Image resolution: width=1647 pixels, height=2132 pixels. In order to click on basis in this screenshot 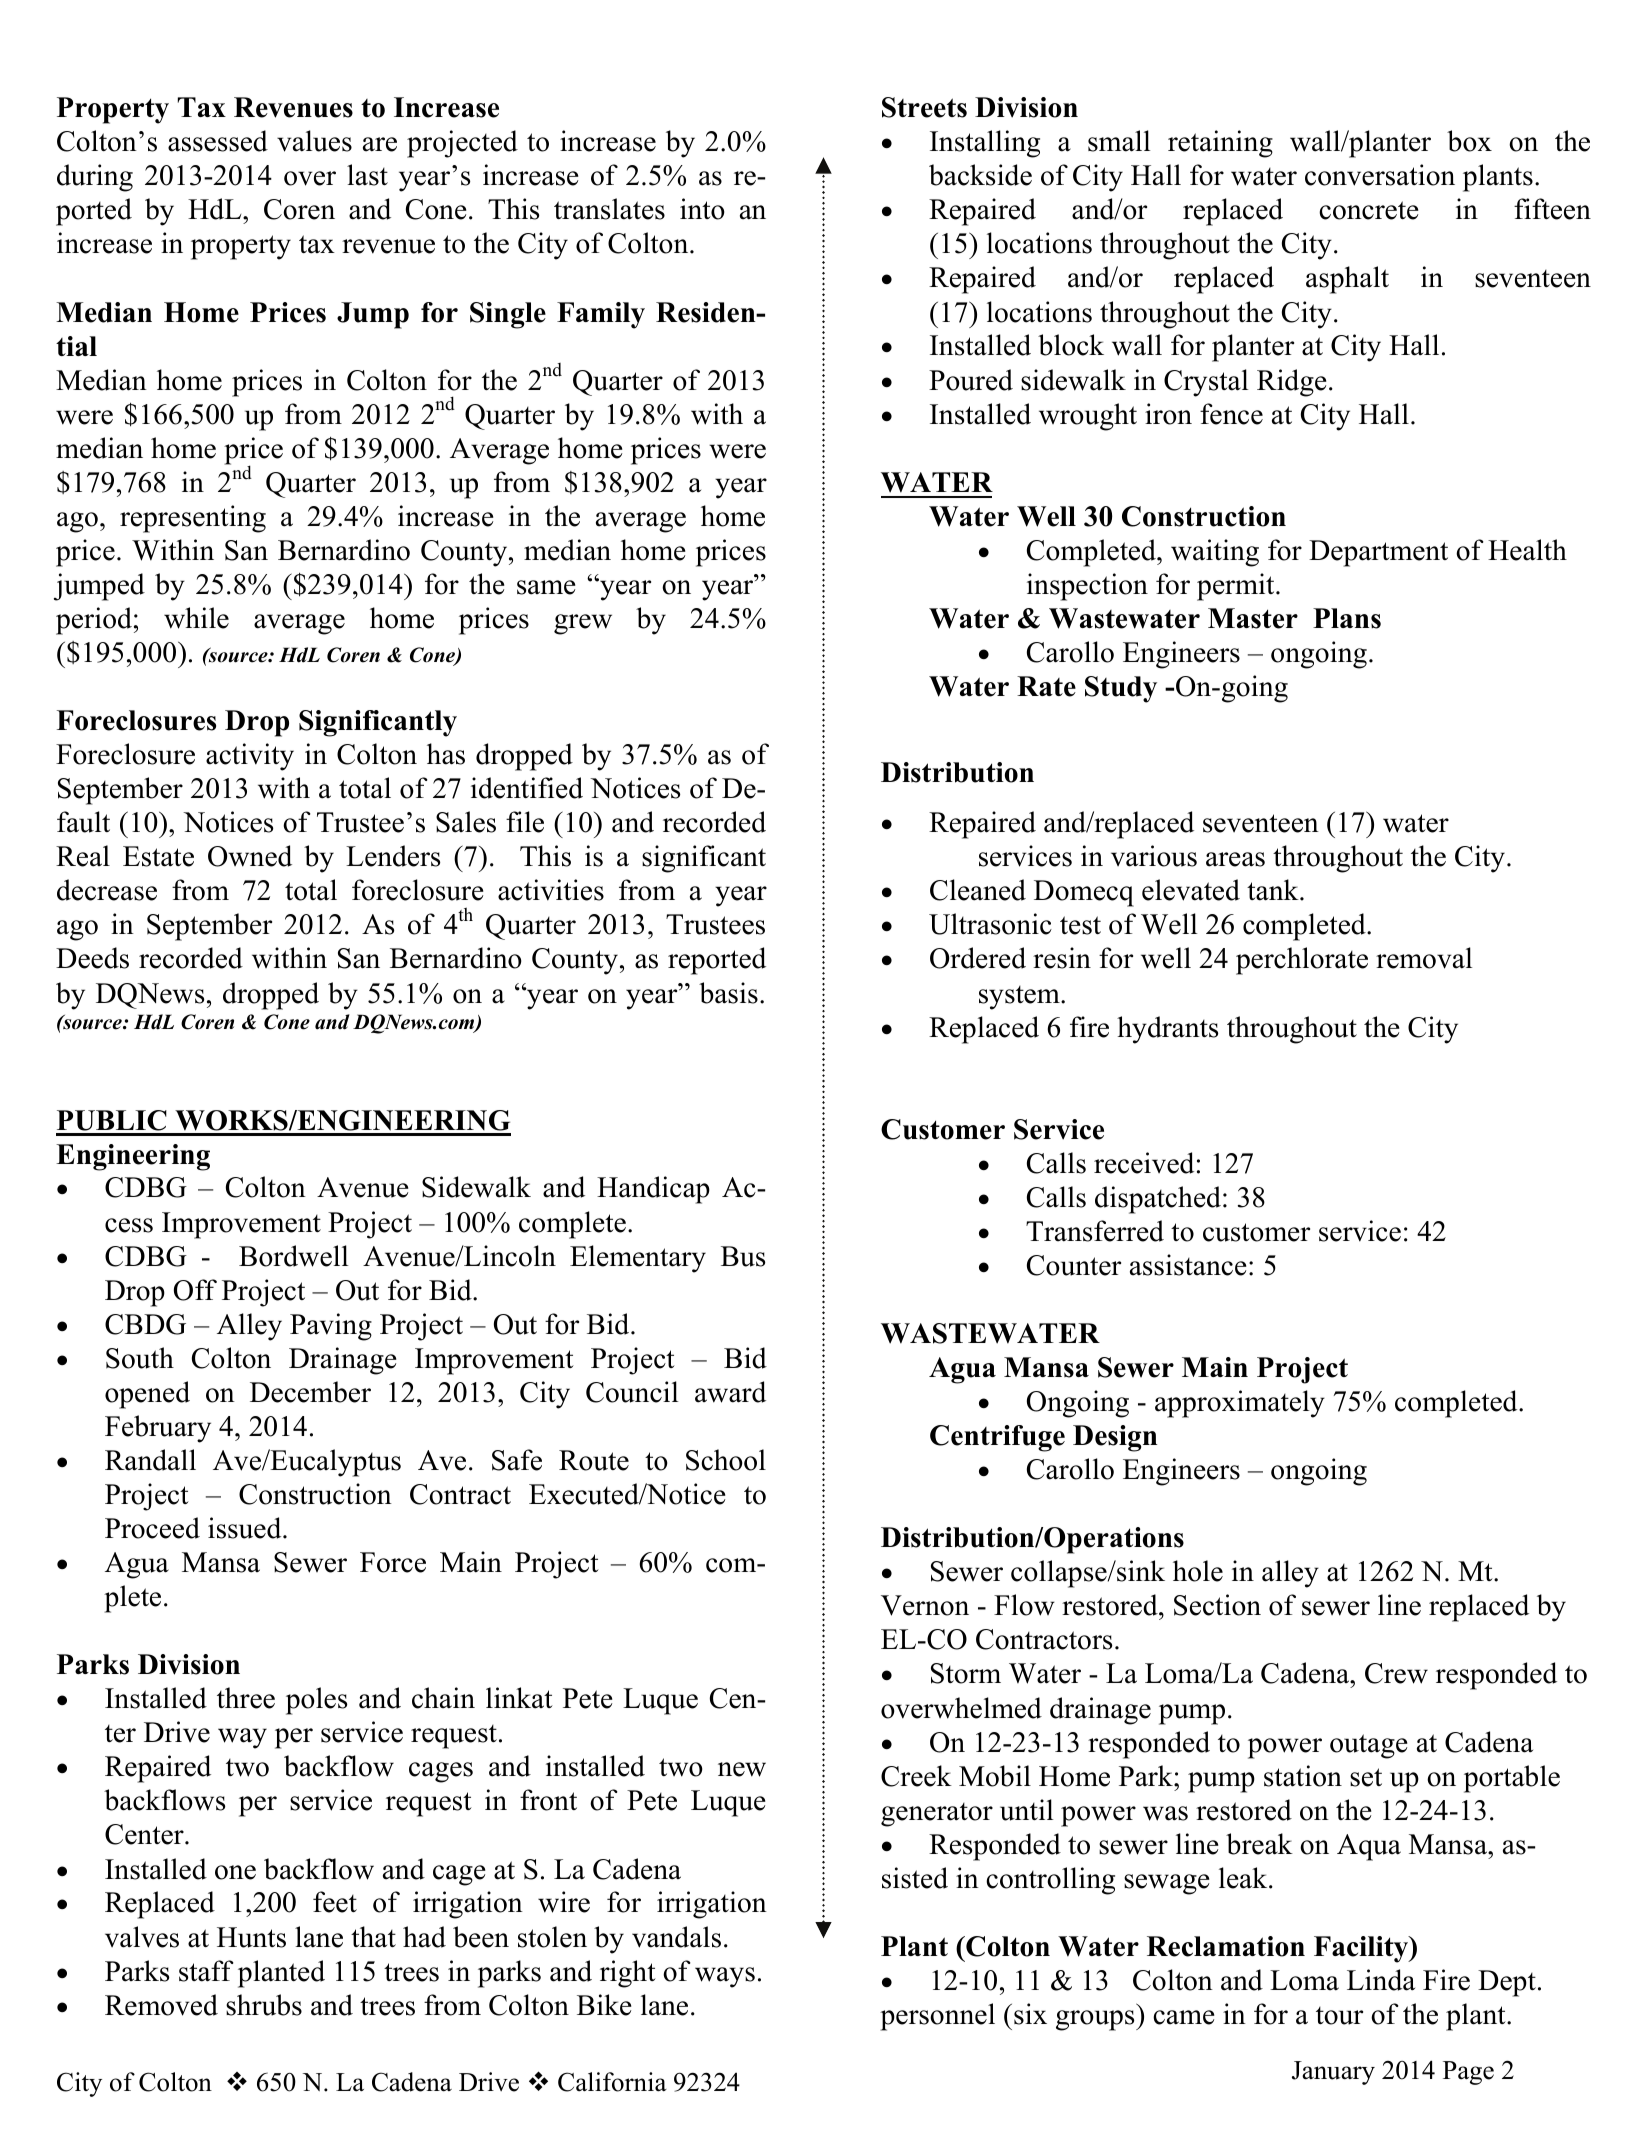, I will do `click(728, 993)`.
